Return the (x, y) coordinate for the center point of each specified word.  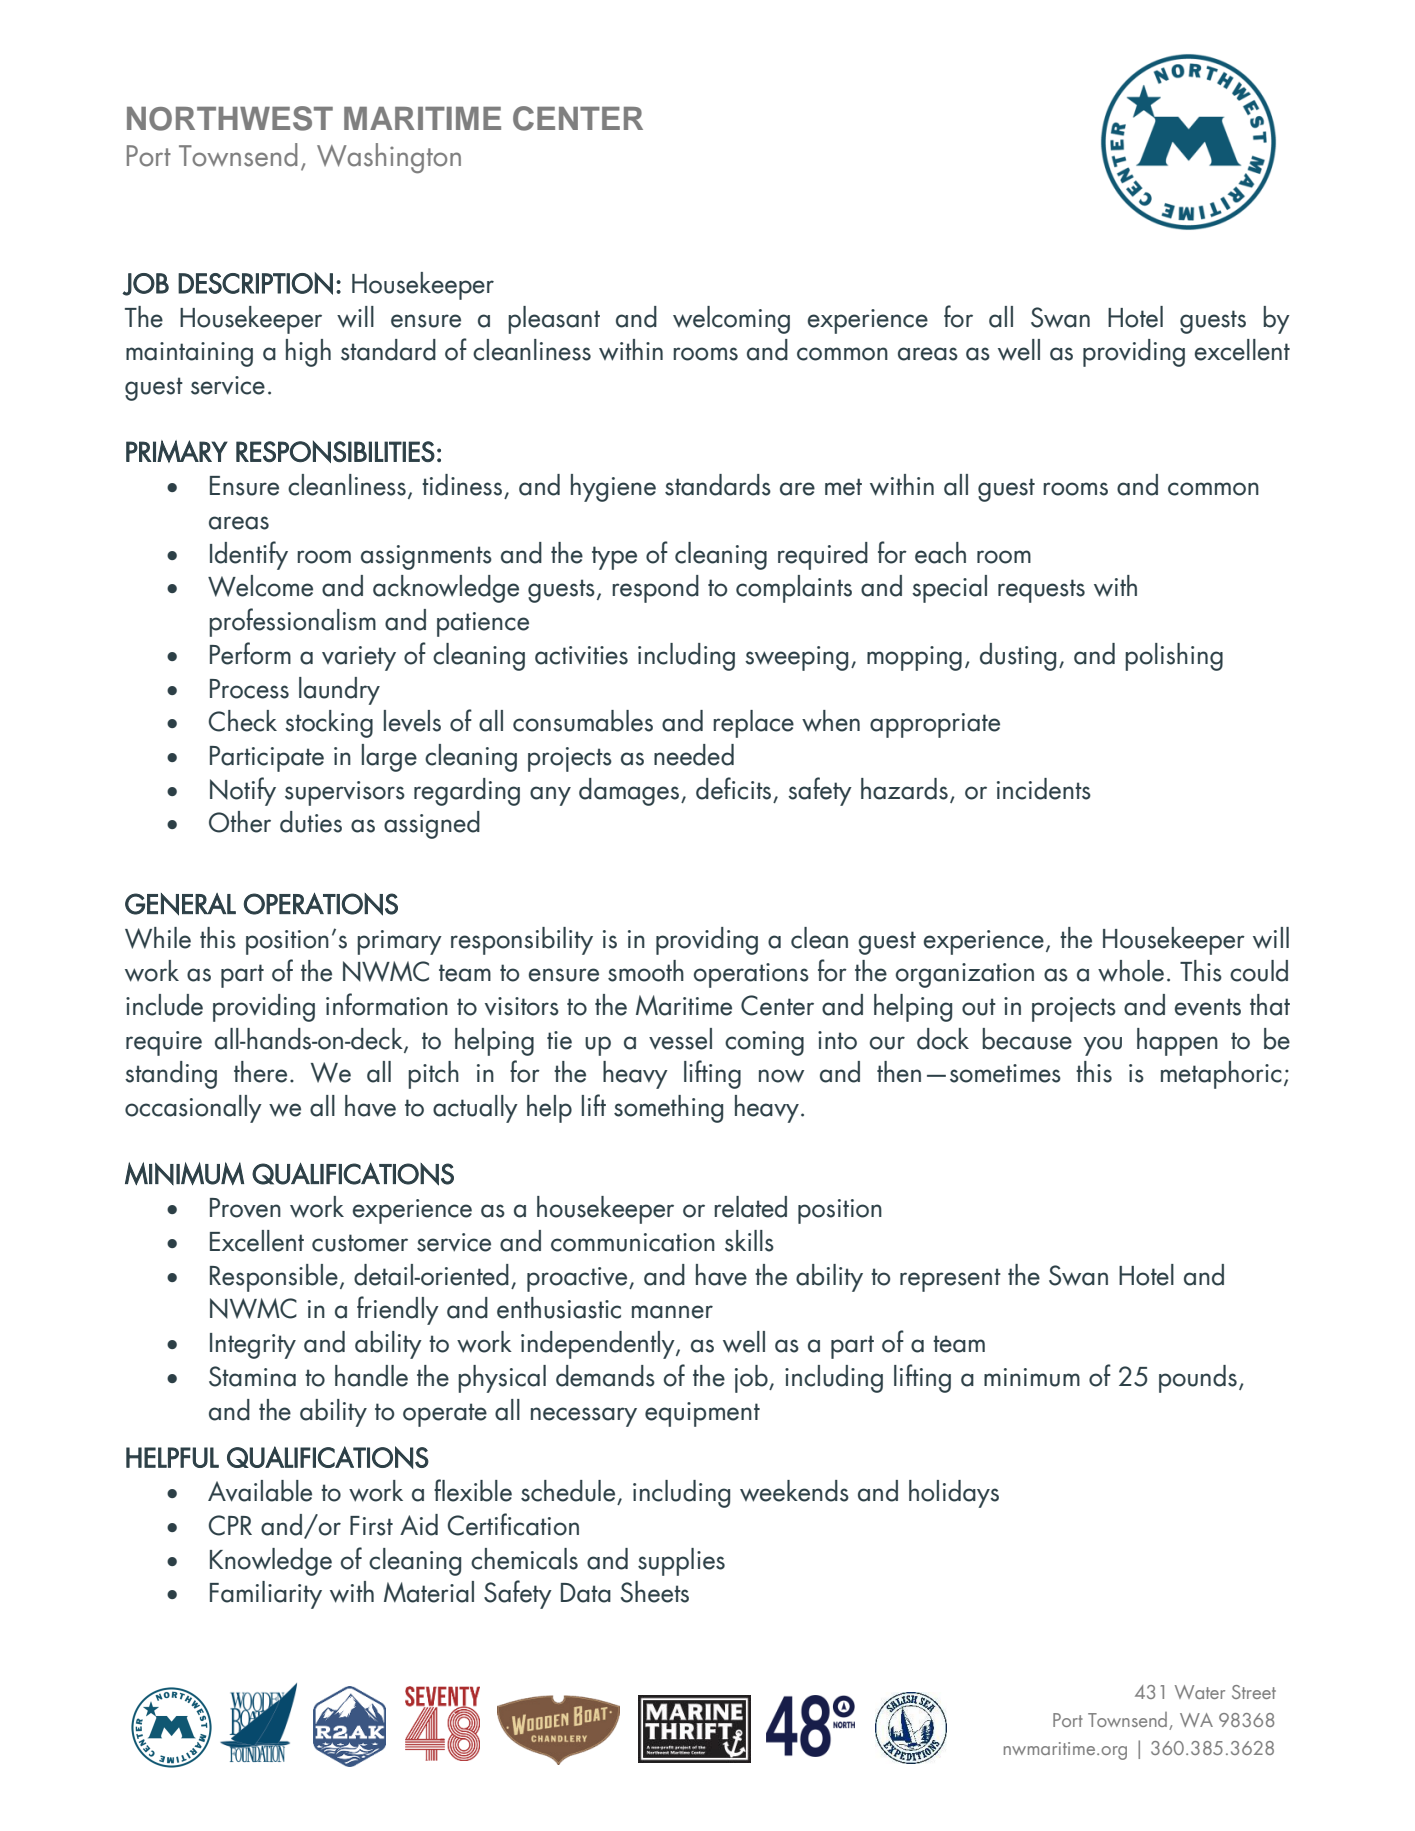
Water (1200, 1692)
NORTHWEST (230, 118)
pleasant (554, 320)
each (940, 553)
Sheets (655, 1592)
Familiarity (266, 1595)
